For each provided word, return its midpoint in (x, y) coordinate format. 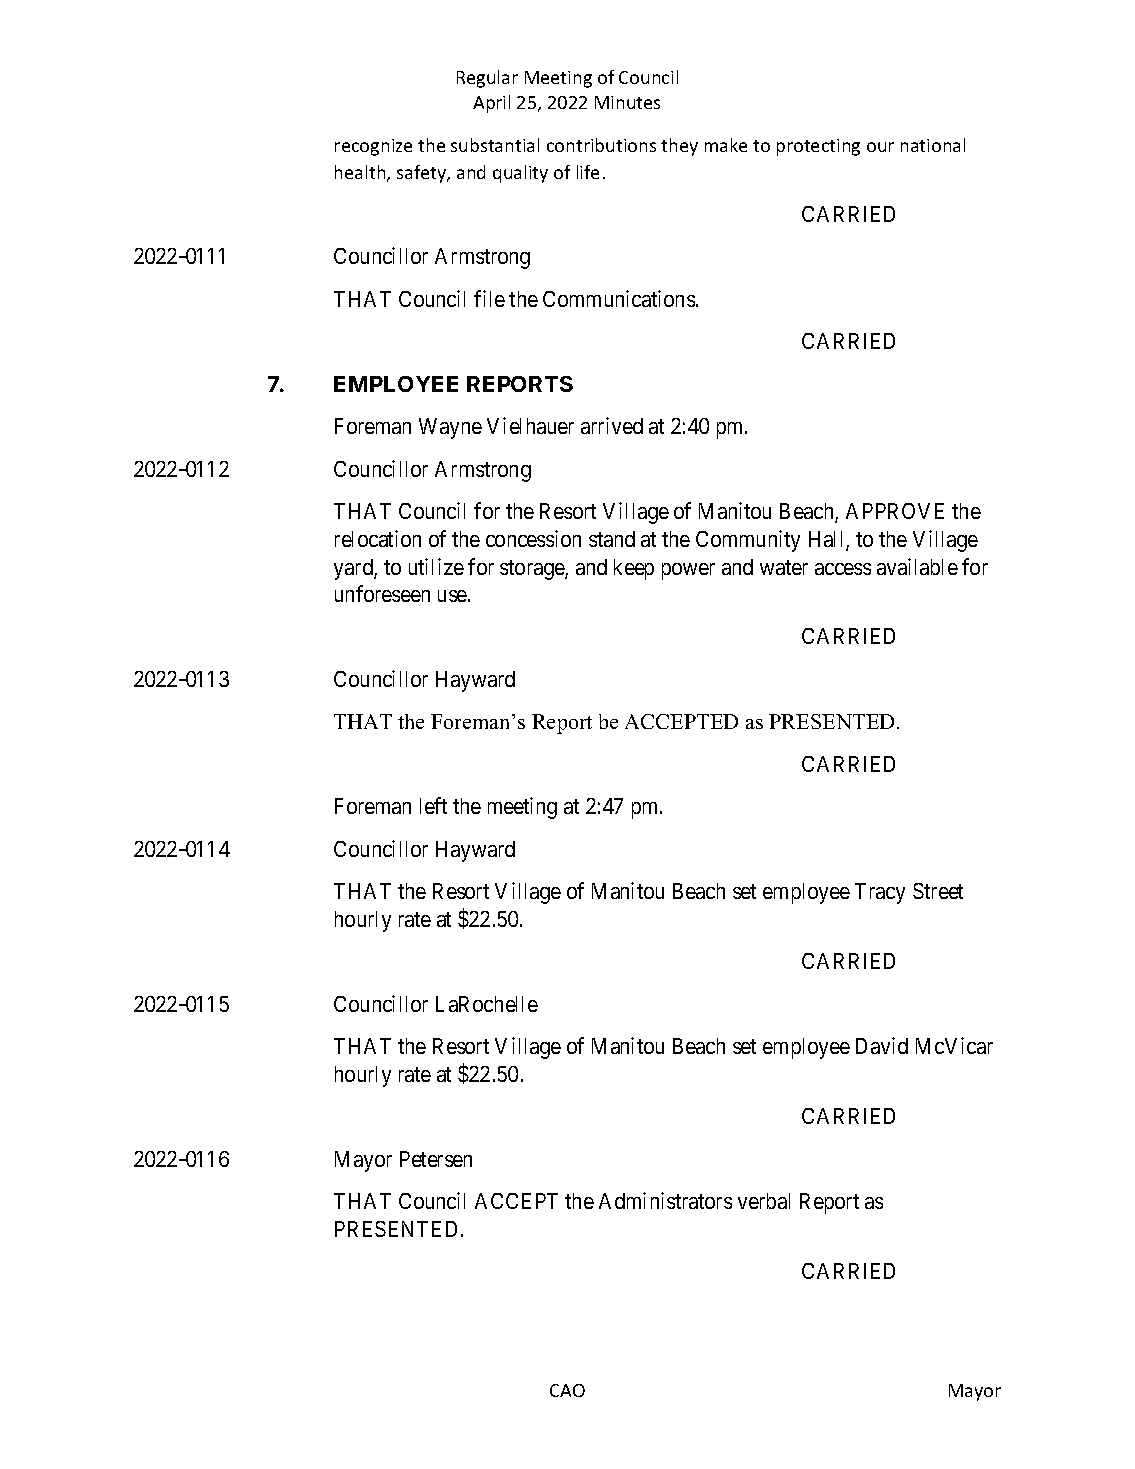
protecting (818, 147)
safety (423, 174)
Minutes (627, 102)
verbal (764, 1201)
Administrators (665, 1200)
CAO (567, 1390)
